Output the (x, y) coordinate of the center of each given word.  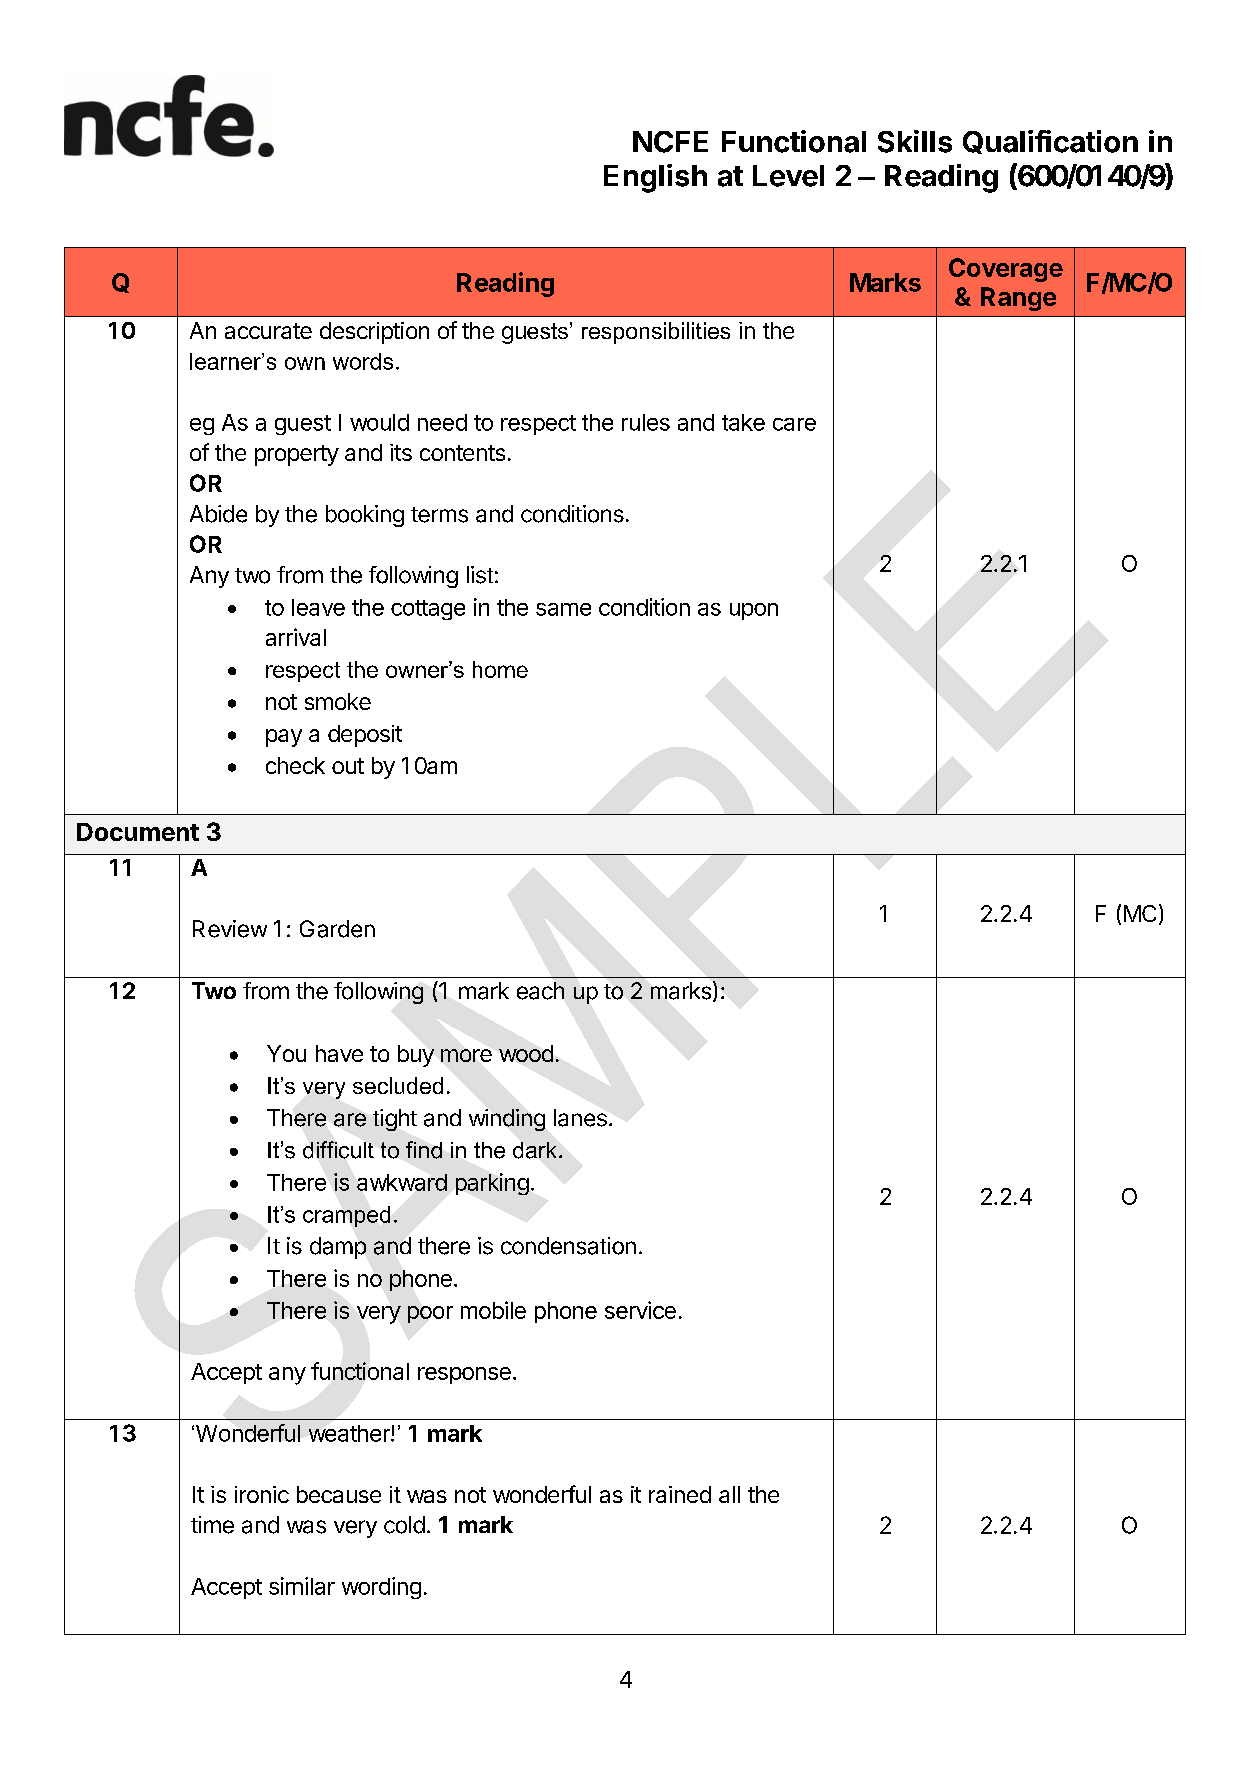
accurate (268, 331)
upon (754, 611)
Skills (915, 141)
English (655, 178)
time (212, 1525)
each (540, 991)
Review (230, 929)
